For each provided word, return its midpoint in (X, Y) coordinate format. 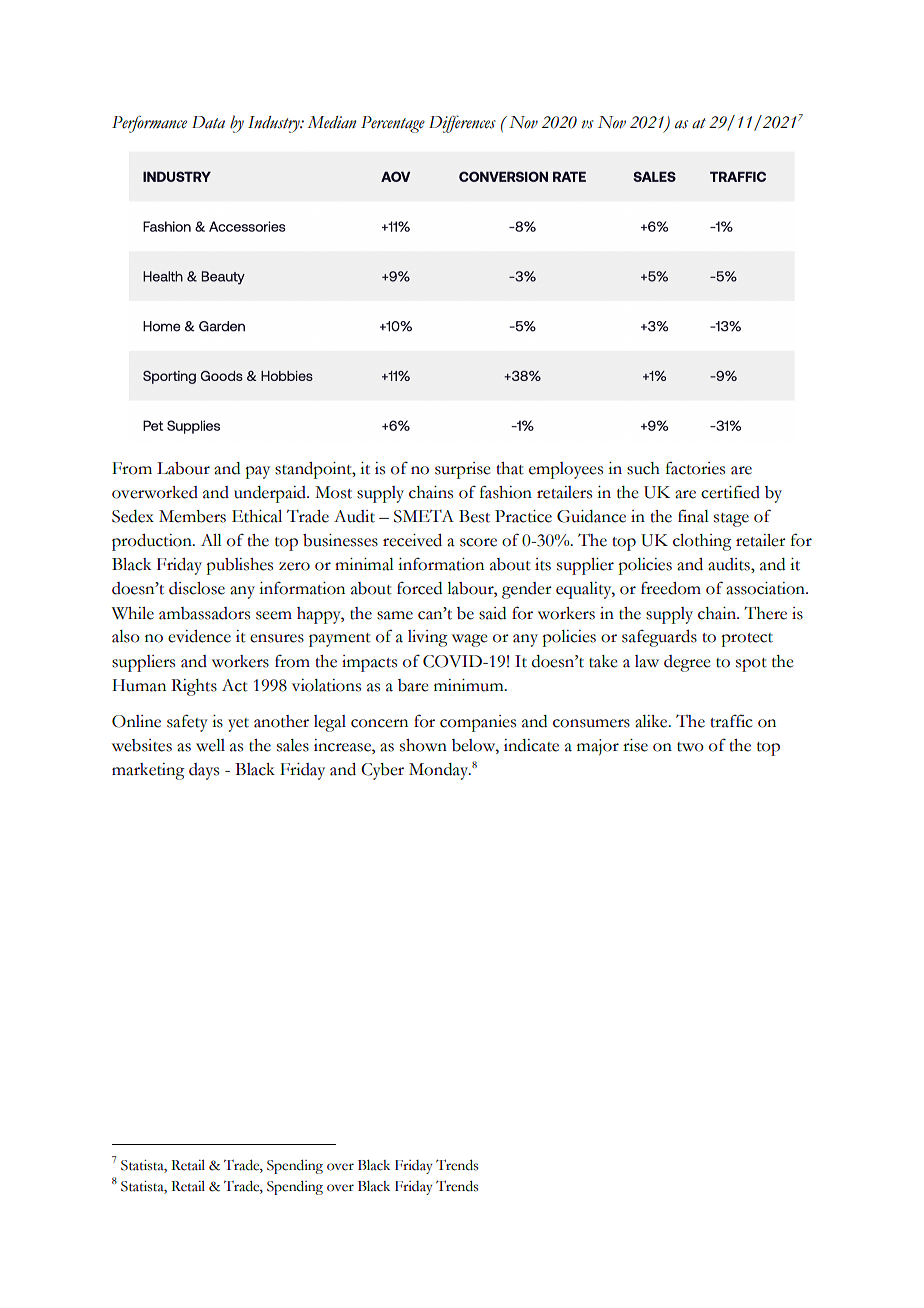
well (210, 745)
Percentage (393, 124)
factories (695, 468)
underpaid (271, 494)
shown (423, 745)
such (643, 468)
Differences (462, 124)
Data (208, 122)
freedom (671, 588)
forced (419, 588)
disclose (197, 588)
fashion (506, 492)
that (510, 468)
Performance (149, 124)
